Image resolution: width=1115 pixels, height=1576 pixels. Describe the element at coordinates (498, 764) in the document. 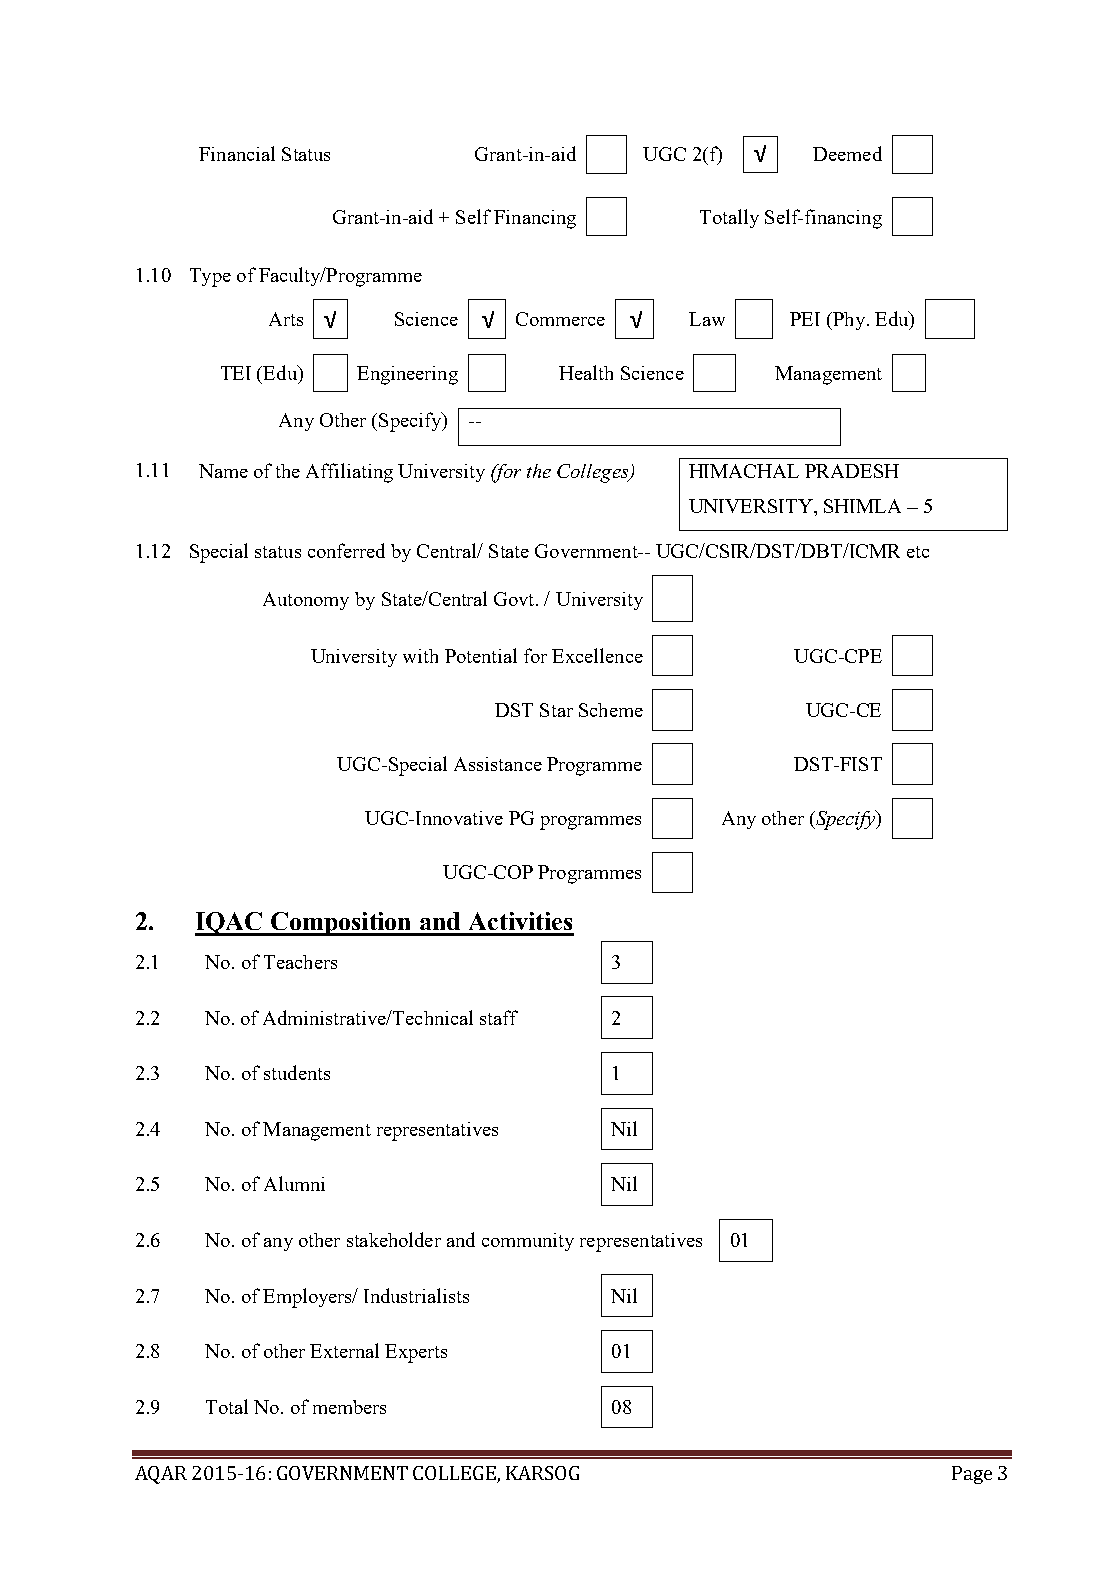

I see `Assistance` at that location.
